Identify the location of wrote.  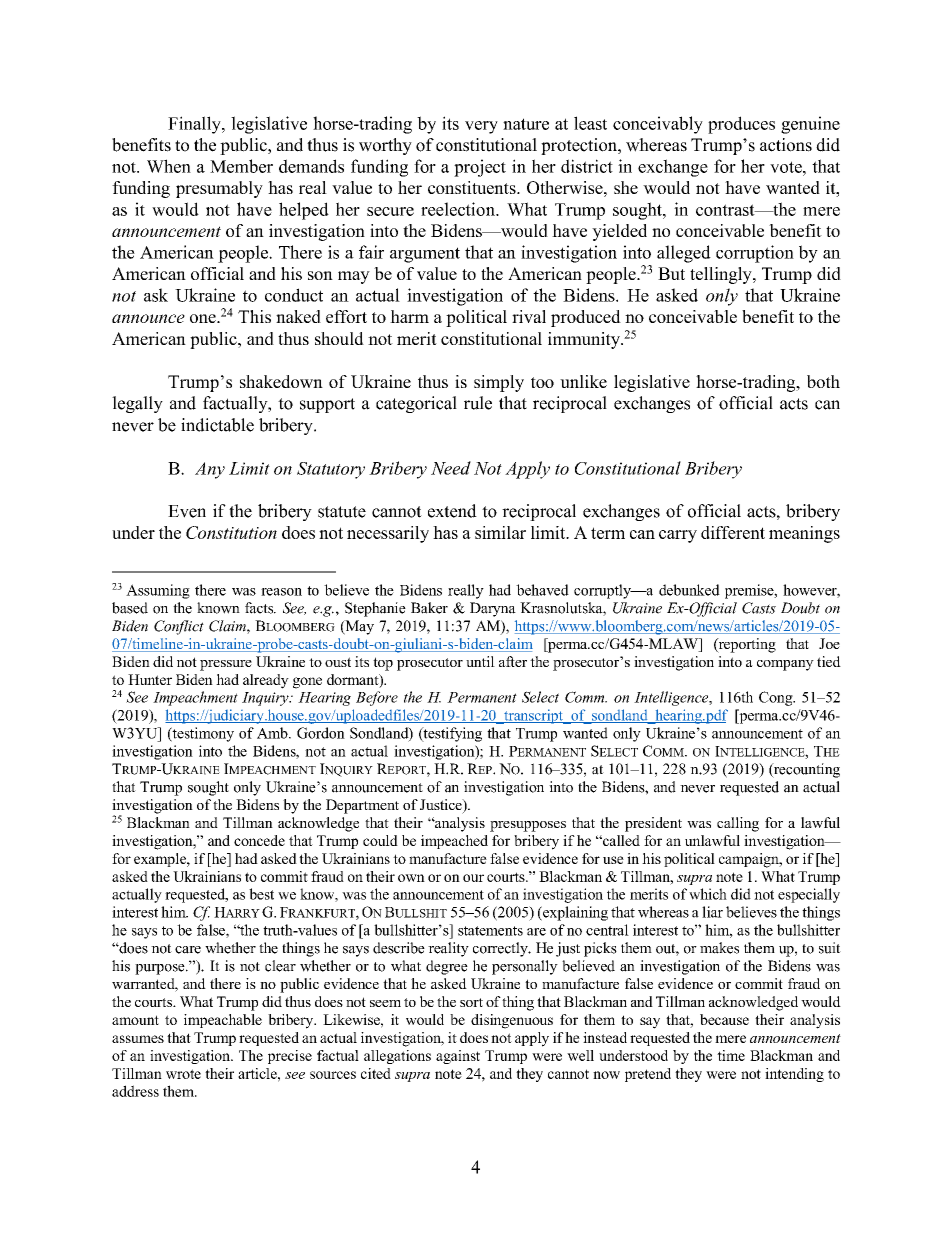
(183, 1074).
